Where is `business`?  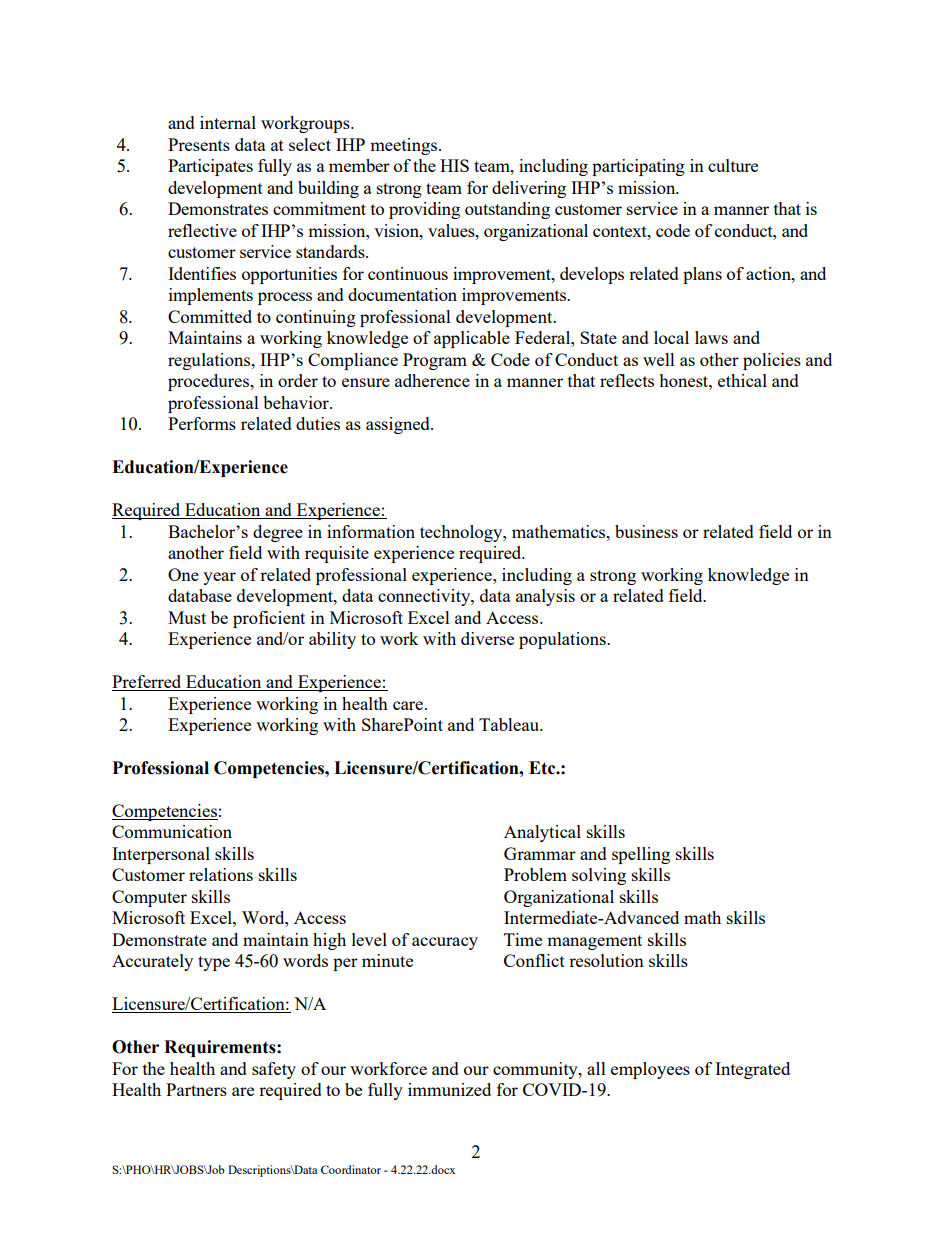
business is located at coordinates (646, 531).
